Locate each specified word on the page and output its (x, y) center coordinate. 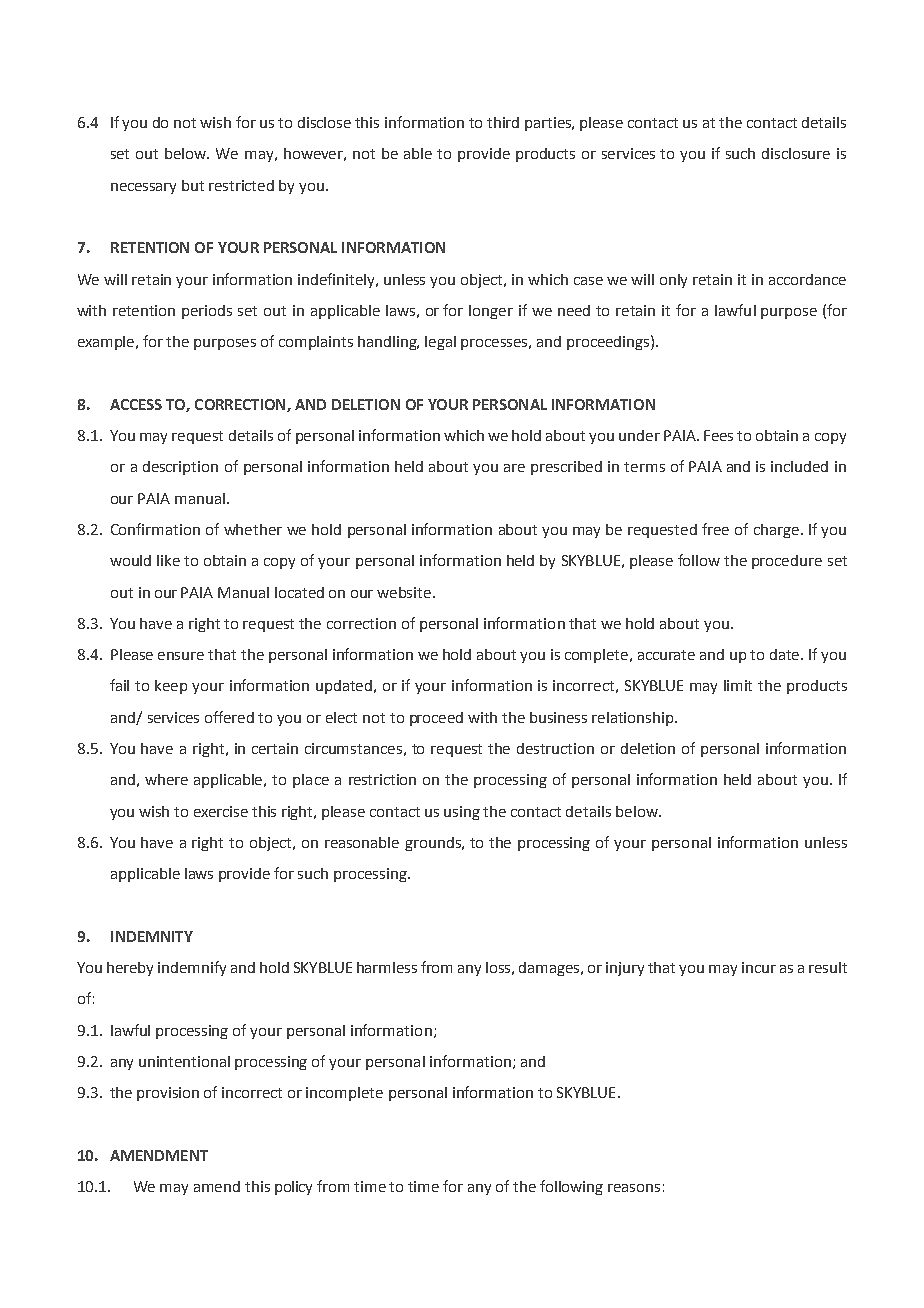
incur (759, 967)
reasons (634, 1188)
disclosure (796, 153)
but (193, 185)
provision (168, 1094)
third (503, 122)
